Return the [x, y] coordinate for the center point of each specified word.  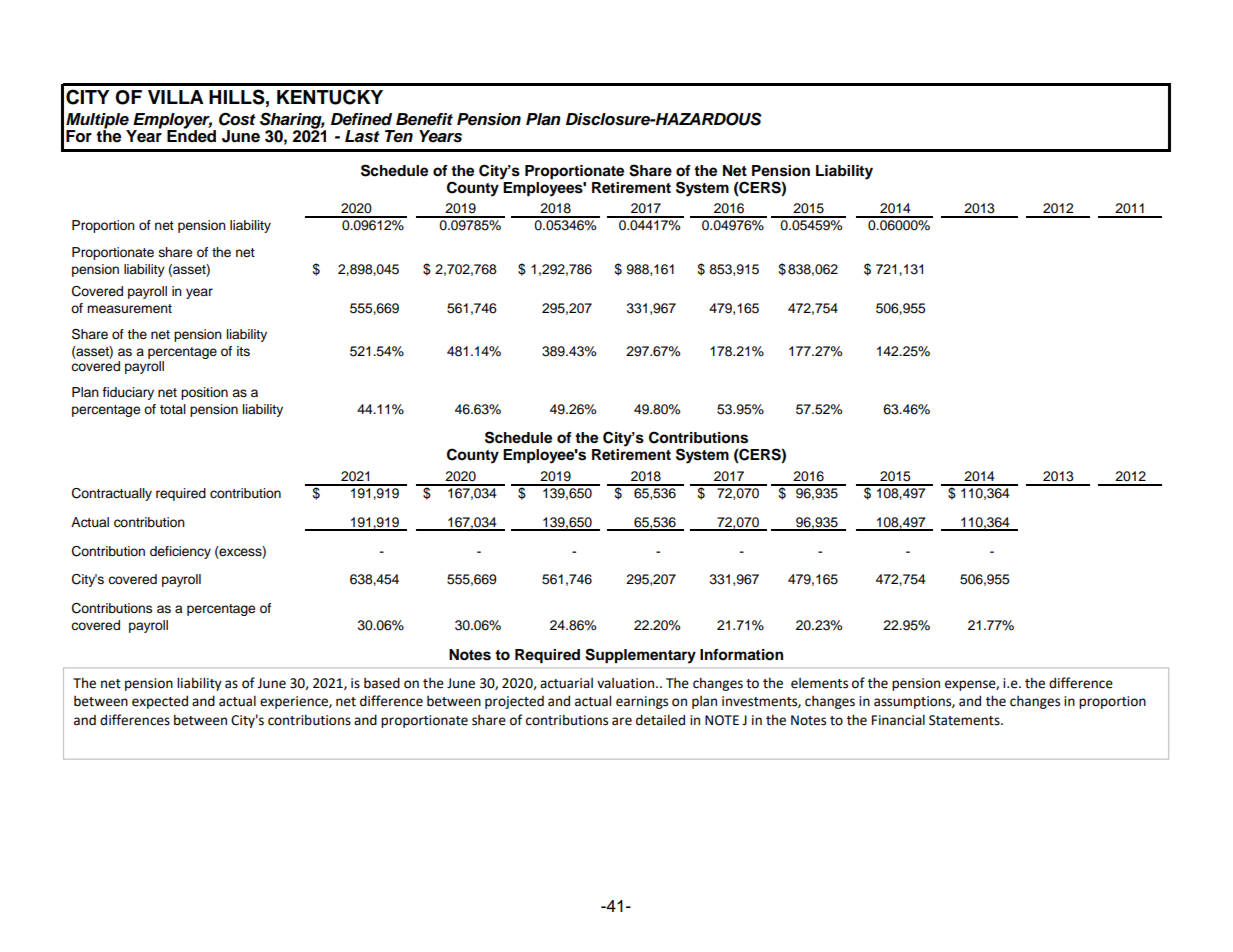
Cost [237, 119]
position [204, 393]
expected [160, 702]
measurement [129, 309]
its [243, 351]
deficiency [180, 552]
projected [514, 702]
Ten [399, 136]
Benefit [424, 119]
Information [741, 655]
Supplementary [640, 656]
